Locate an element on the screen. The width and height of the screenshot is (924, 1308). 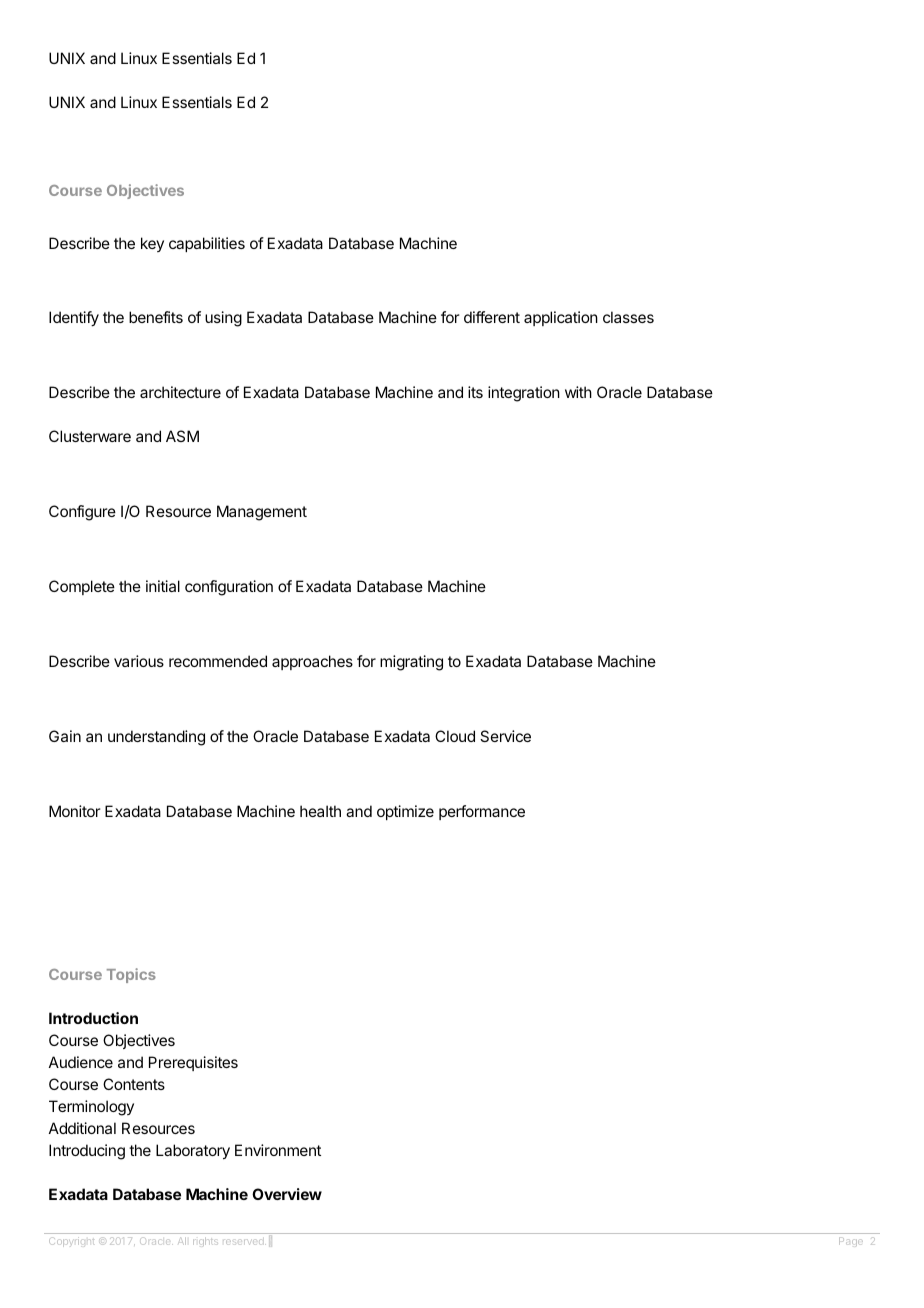
initial is located at coordinates (163, 586).
